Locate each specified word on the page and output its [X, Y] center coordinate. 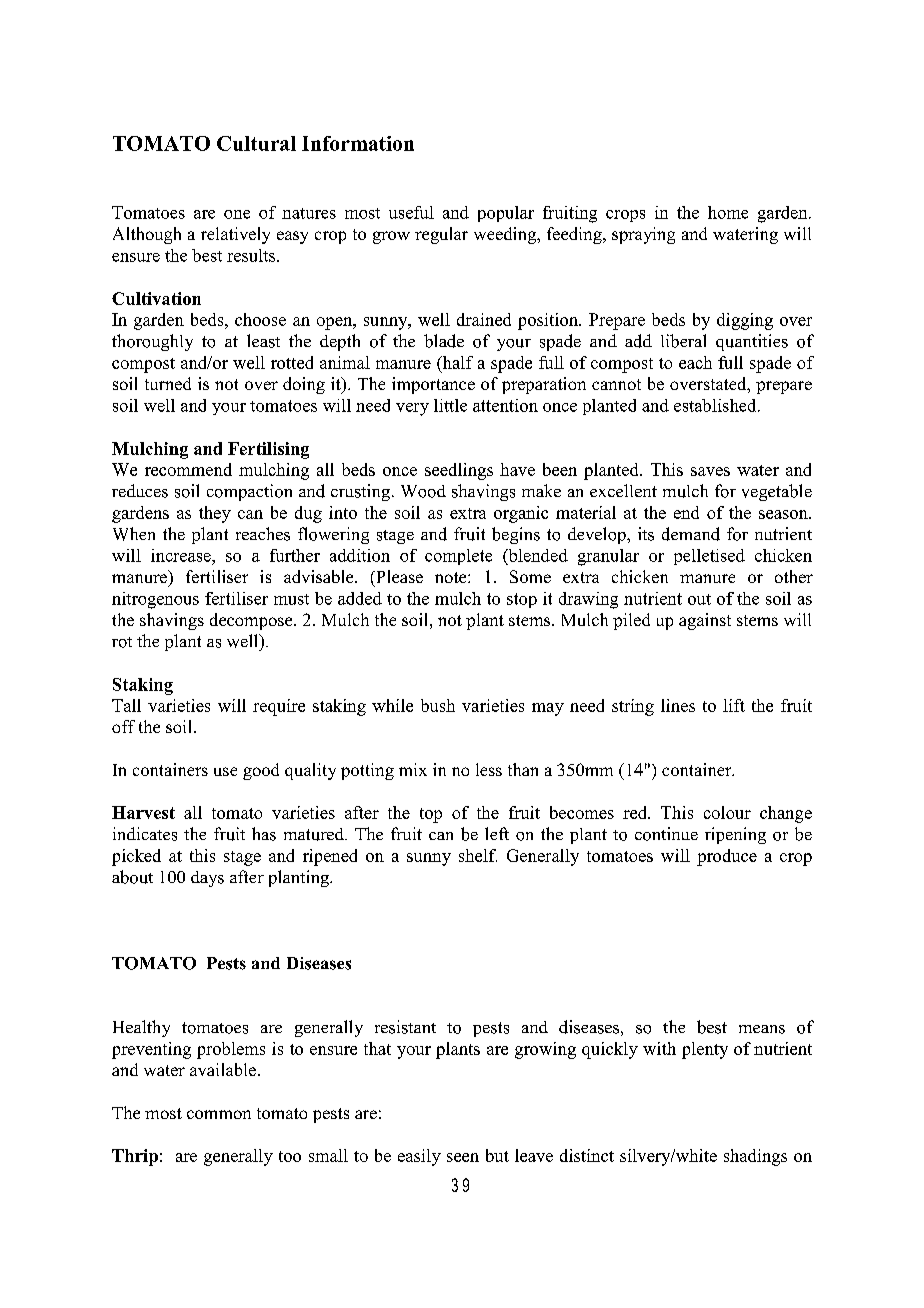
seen [463, 1157]
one [237, 214]
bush [438, 705]
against [705, 621]
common [219, 1114]
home [728, 212]
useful [411, 212]
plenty [705, 1050]
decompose [252, 621]
